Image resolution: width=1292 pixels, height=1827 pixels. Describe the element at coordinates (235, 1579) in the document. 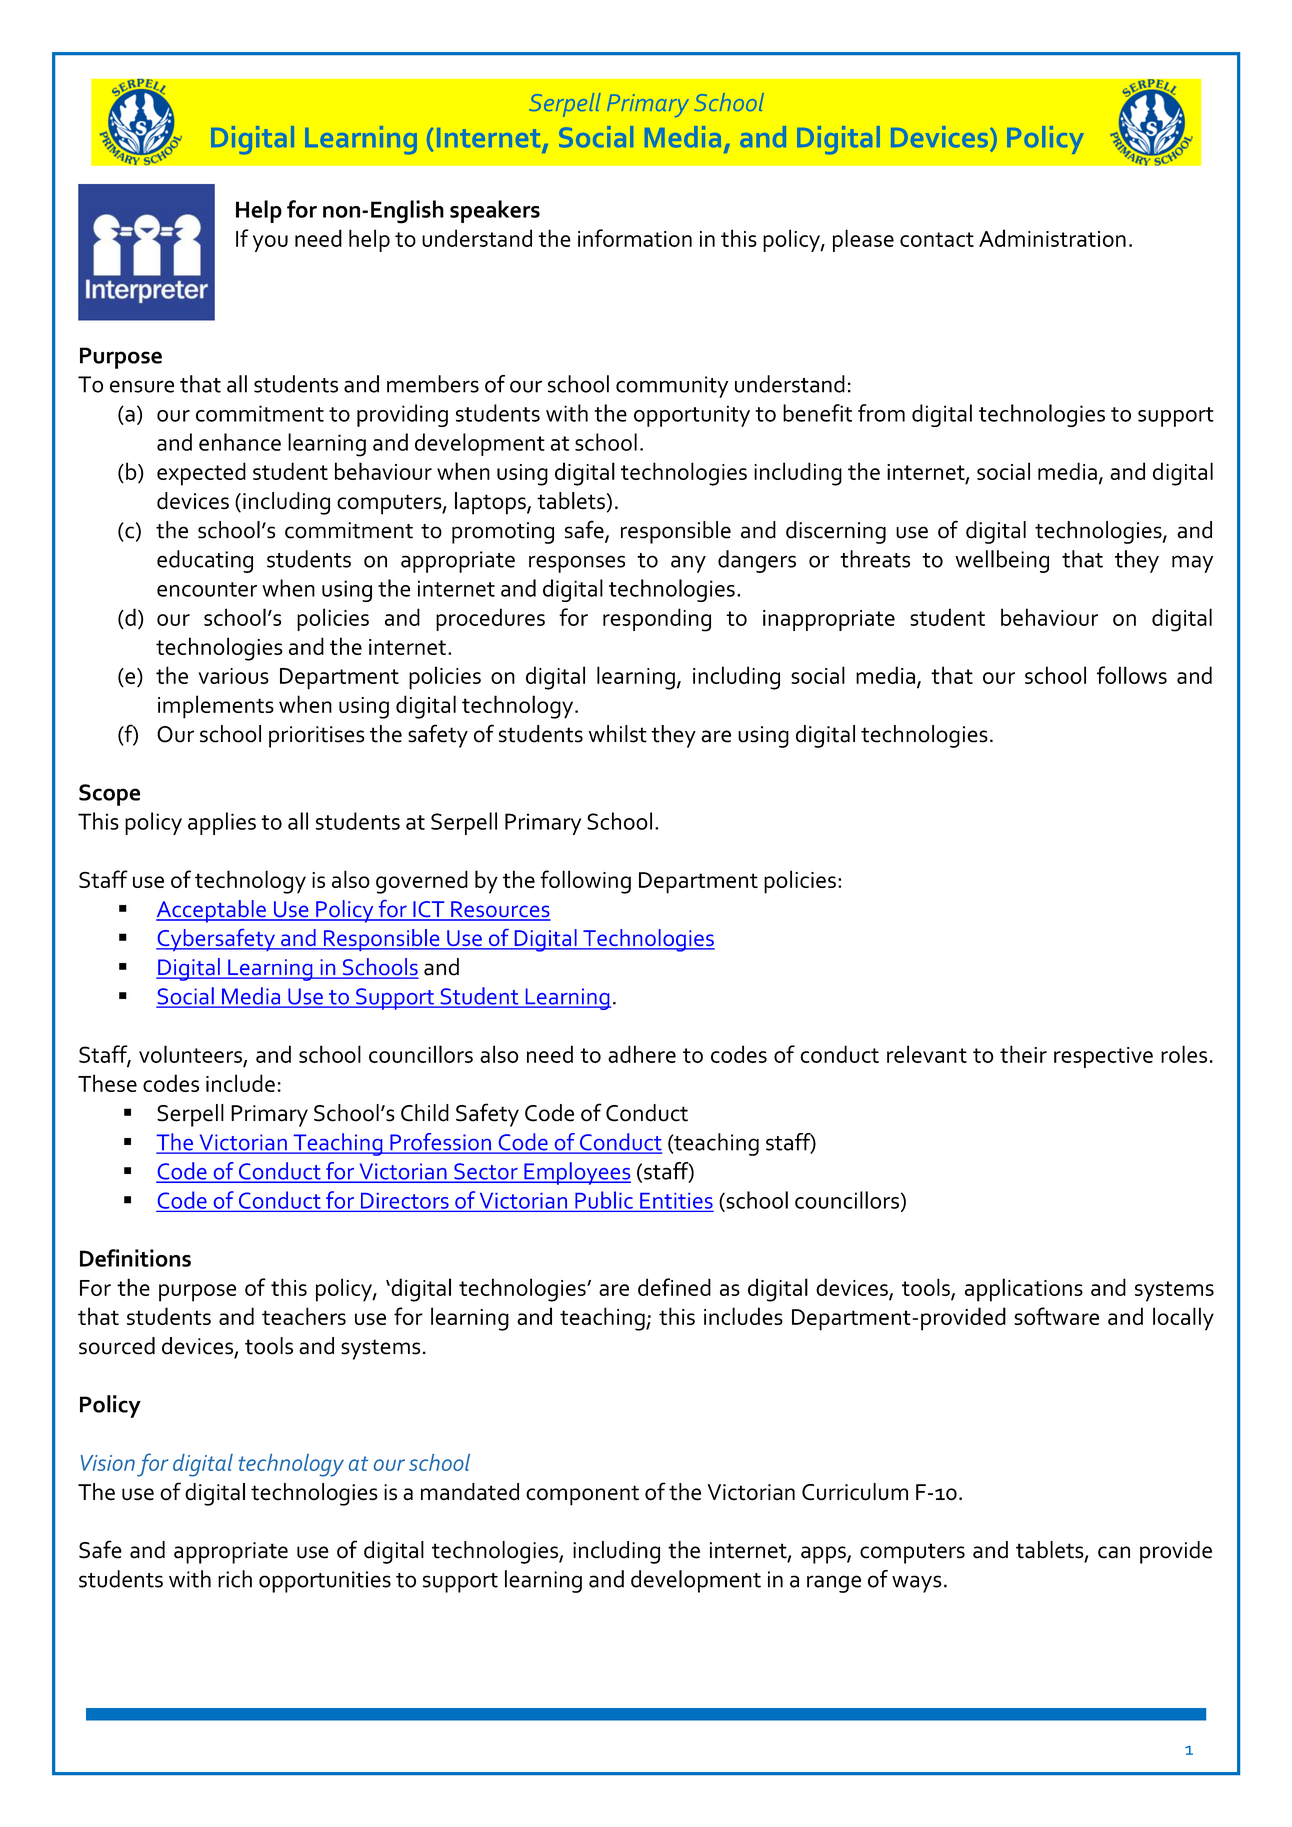

I see `rich` at that location.
